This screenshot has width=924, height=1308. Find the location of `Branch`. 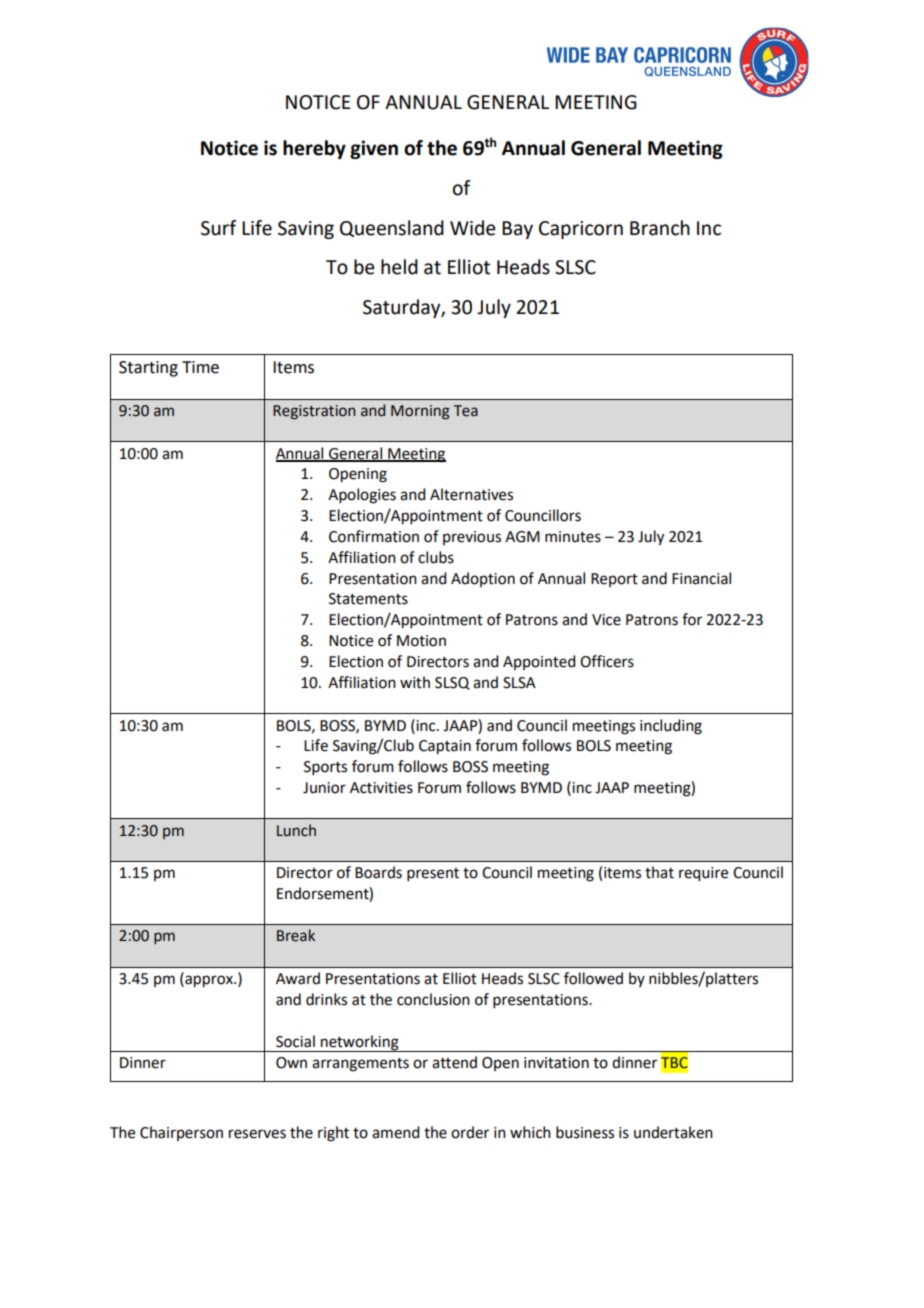

Branch is located at coordinates (660, 228).
